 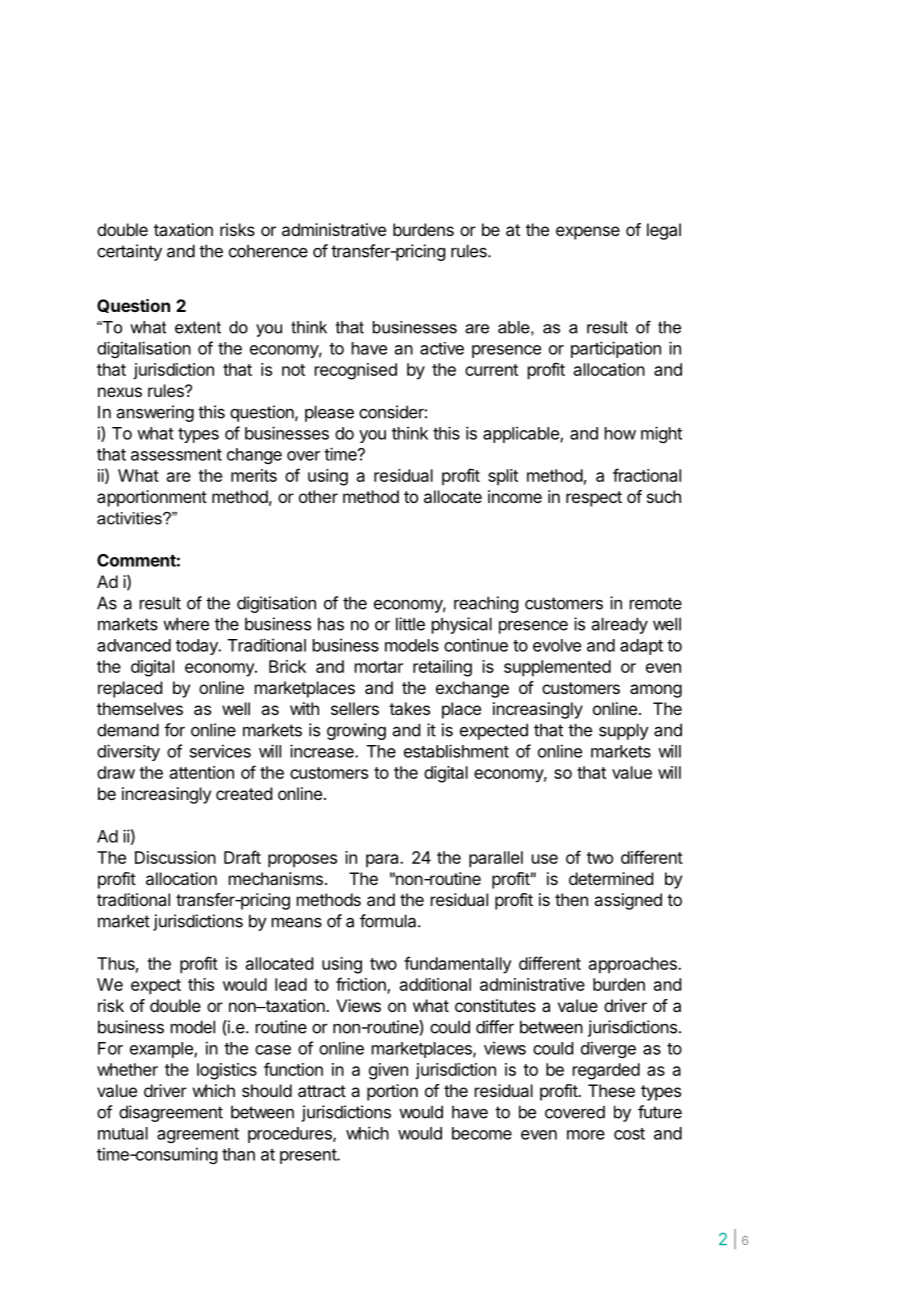 What do you see at coordinates (186, 624) in the screenshot?
I see `where` at bounding box center [186, 624].
